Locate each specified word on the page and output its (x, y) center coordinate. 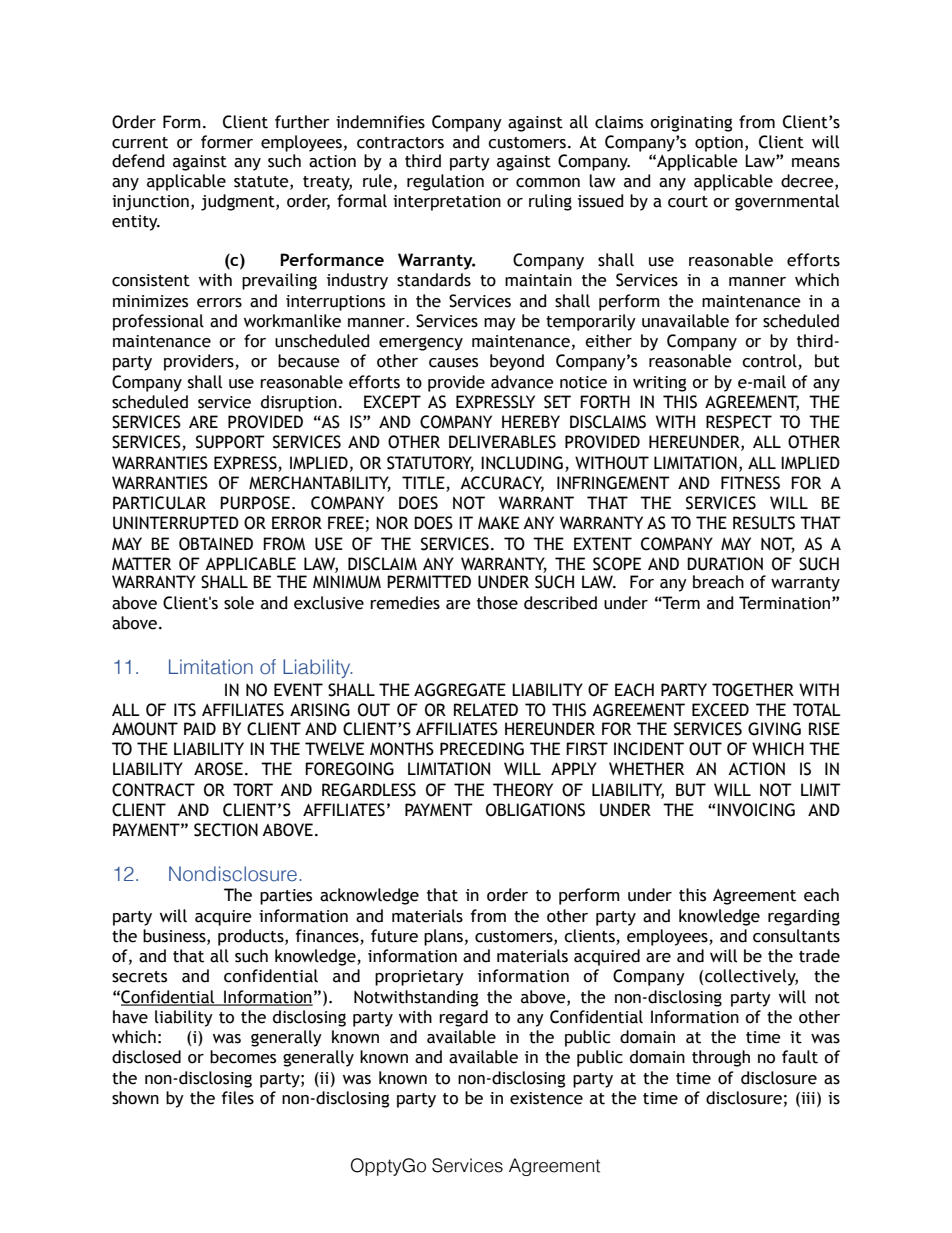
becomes (243, 1057)
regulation (445, 182)
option (719, 144)
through (721, 1058)
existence (546, 1098)
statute (262, 182)
